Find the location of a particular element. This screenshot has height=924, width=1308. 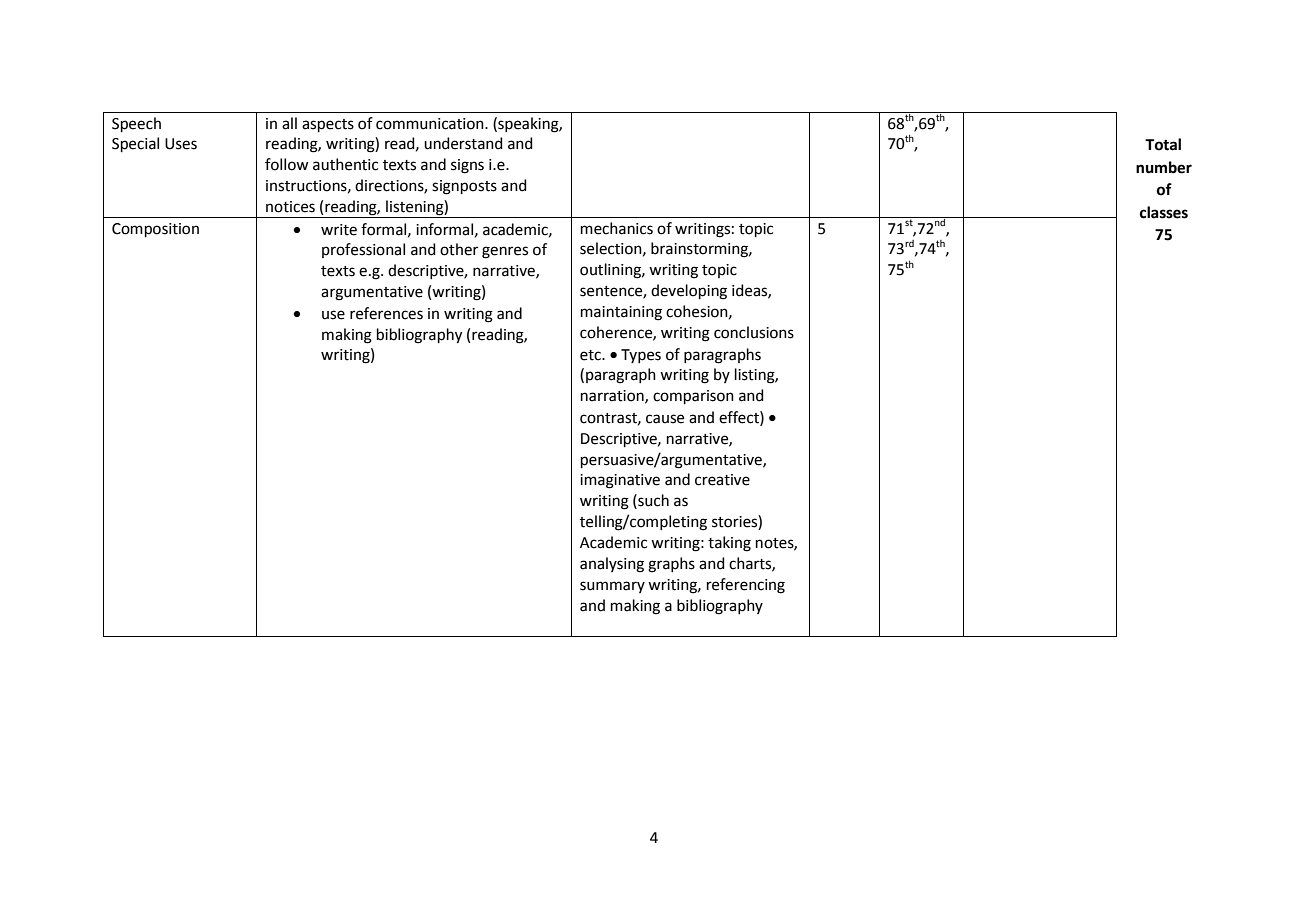

references is located at coordinates (386, 313).
